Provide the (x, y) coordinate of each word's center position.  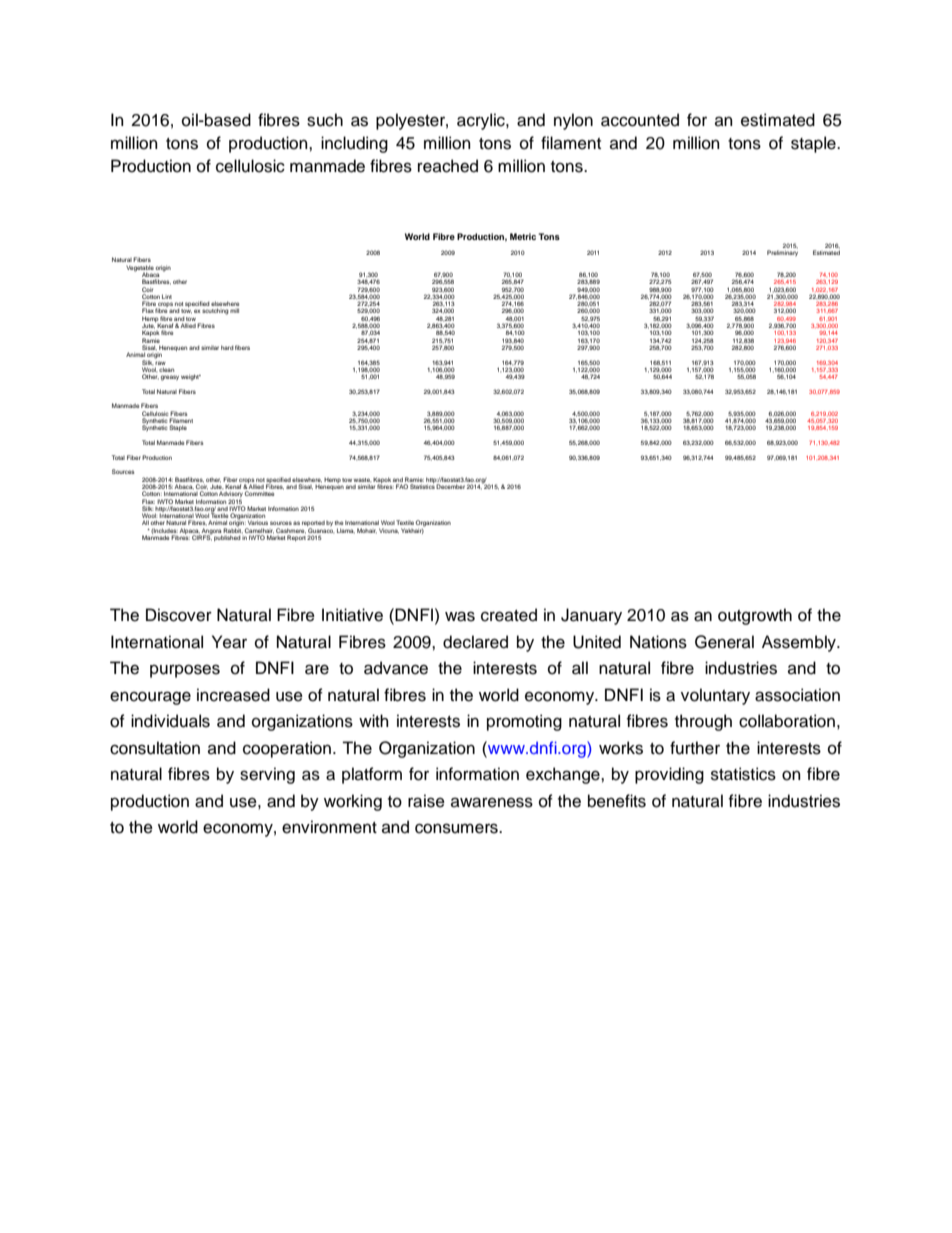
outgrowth (755, 616)
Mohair (367, 531)
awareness (492, 802)
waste (362, 480)
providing (669, 775)
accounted (640, 120)
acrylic (482, 121)
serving (267, 775)
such (325, 120)
